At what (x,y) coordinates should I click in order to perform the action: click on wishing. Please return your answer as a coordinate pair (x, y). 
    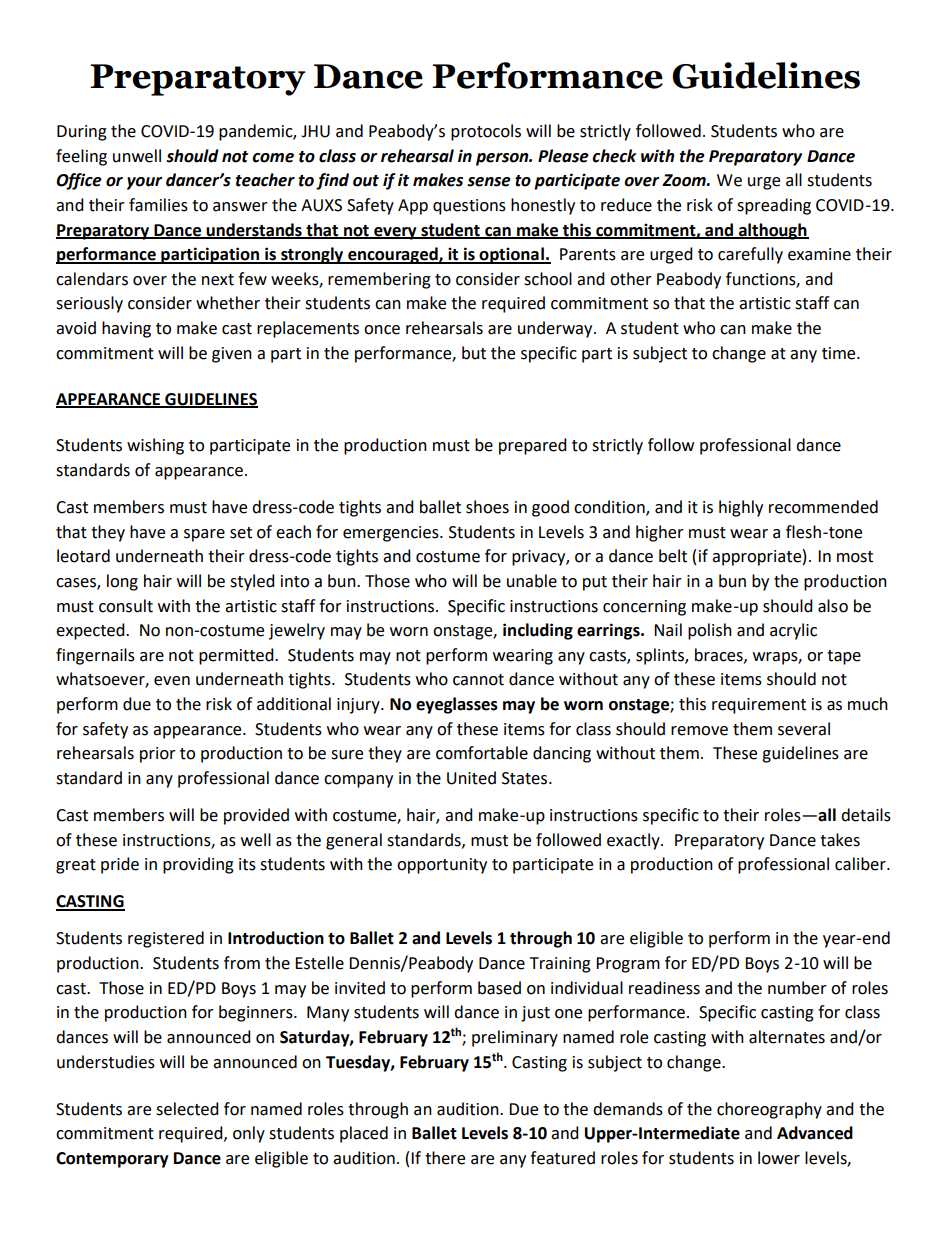
    Looking at the image, I should click on (155, 446).
